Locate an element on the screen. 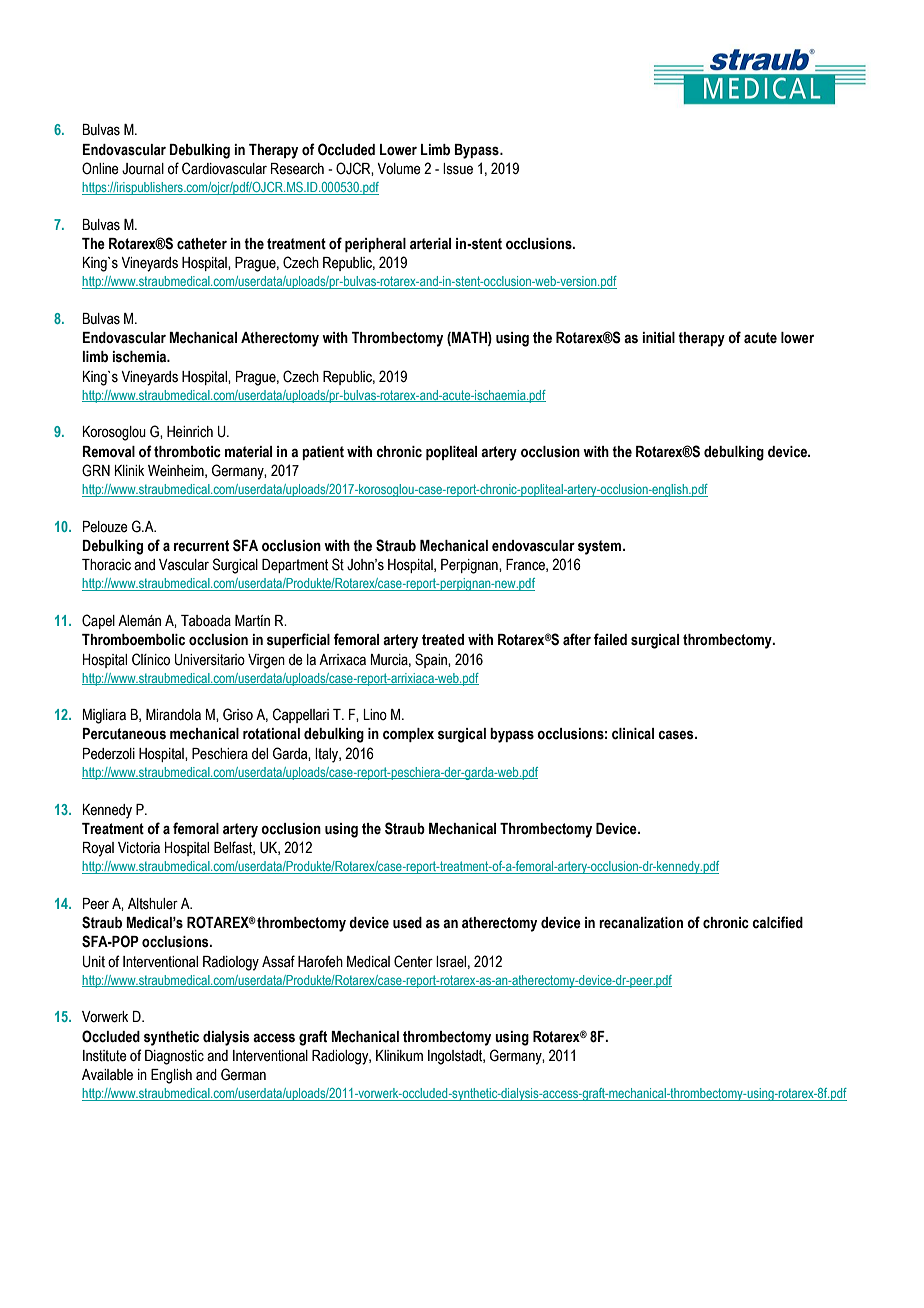  Percutaneous is located at coordinates (124, 734).
